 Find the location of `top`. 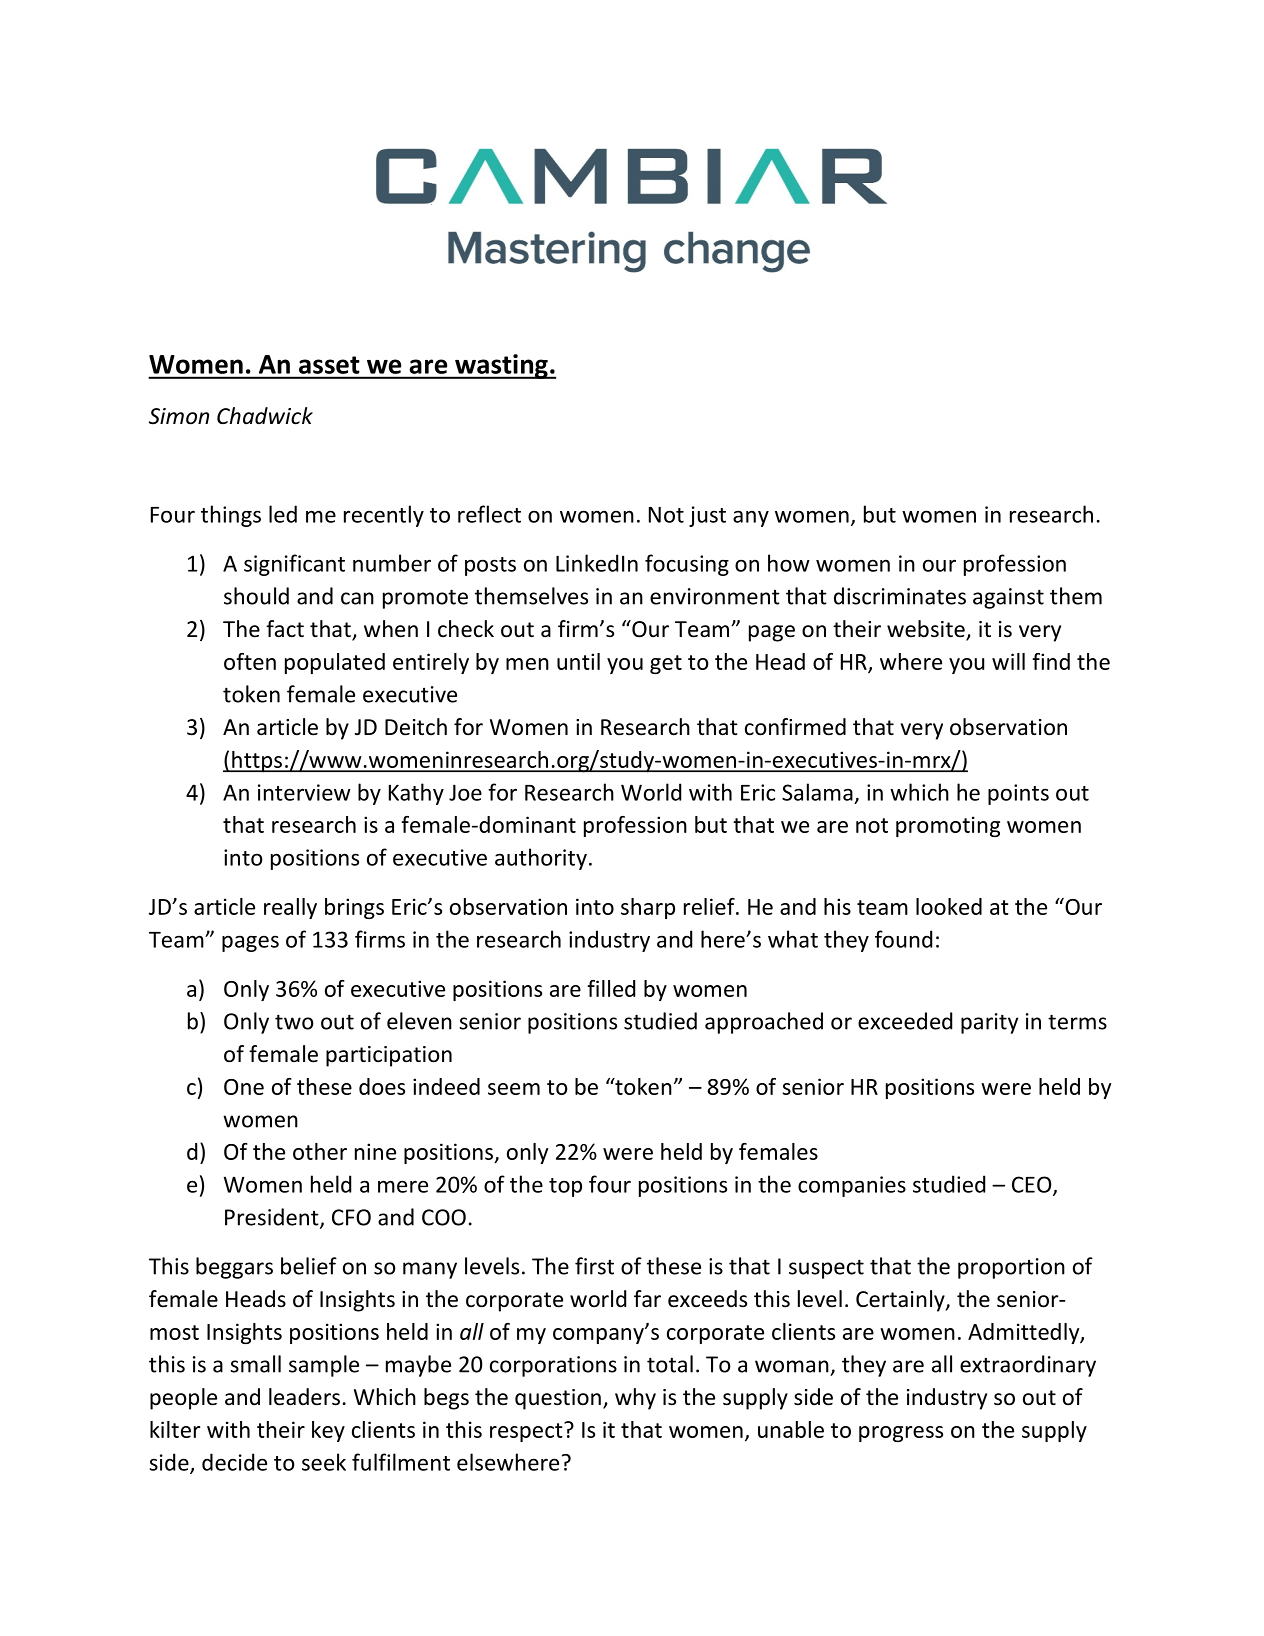

top is located at coordinates (565, 1187).
